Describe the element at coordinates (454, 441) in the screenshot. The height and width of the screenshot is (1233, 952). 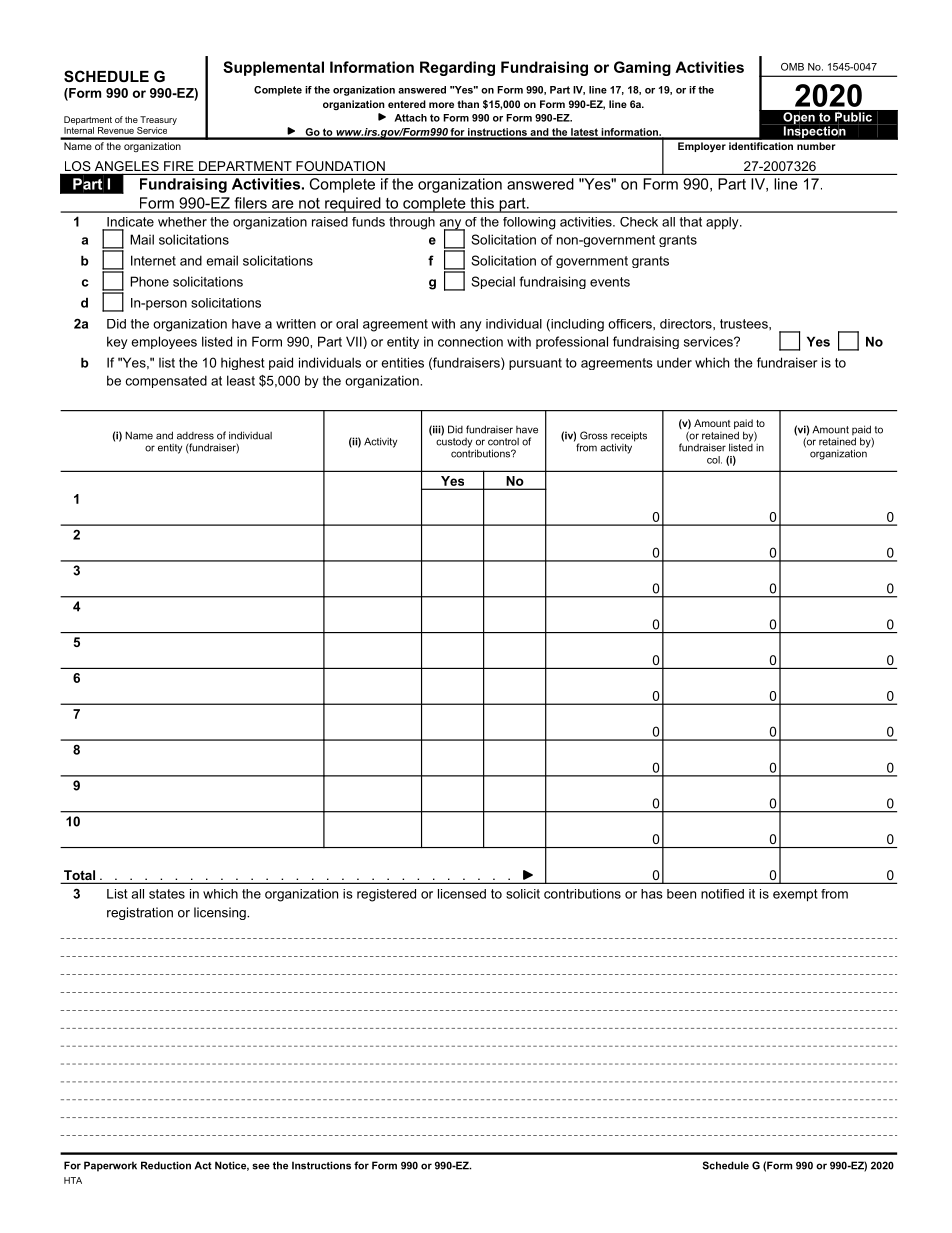
I see `custody` at that location.
